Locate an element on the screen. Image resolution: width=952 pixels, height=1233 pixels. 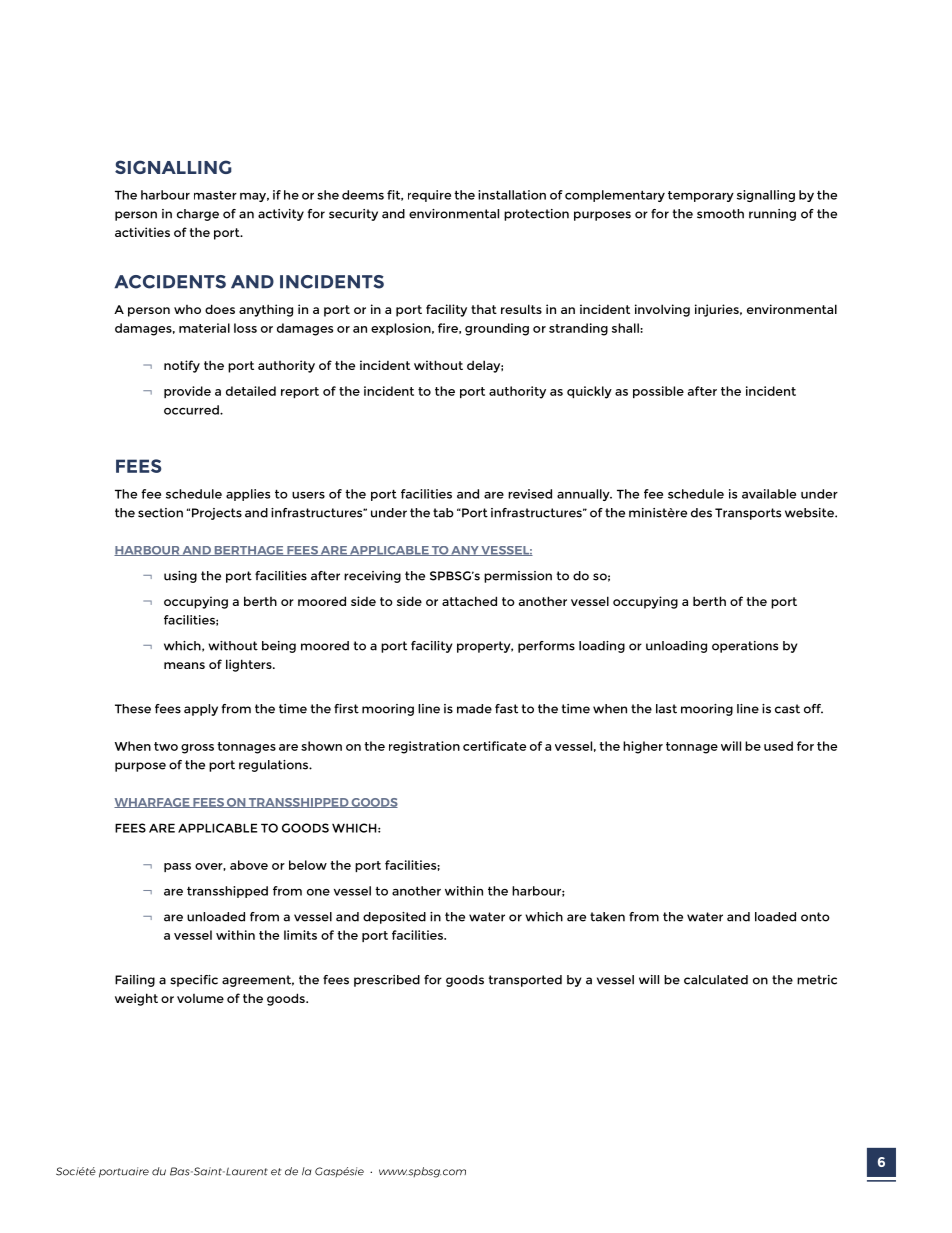
prescribed is located at coordinates (387, 981).
